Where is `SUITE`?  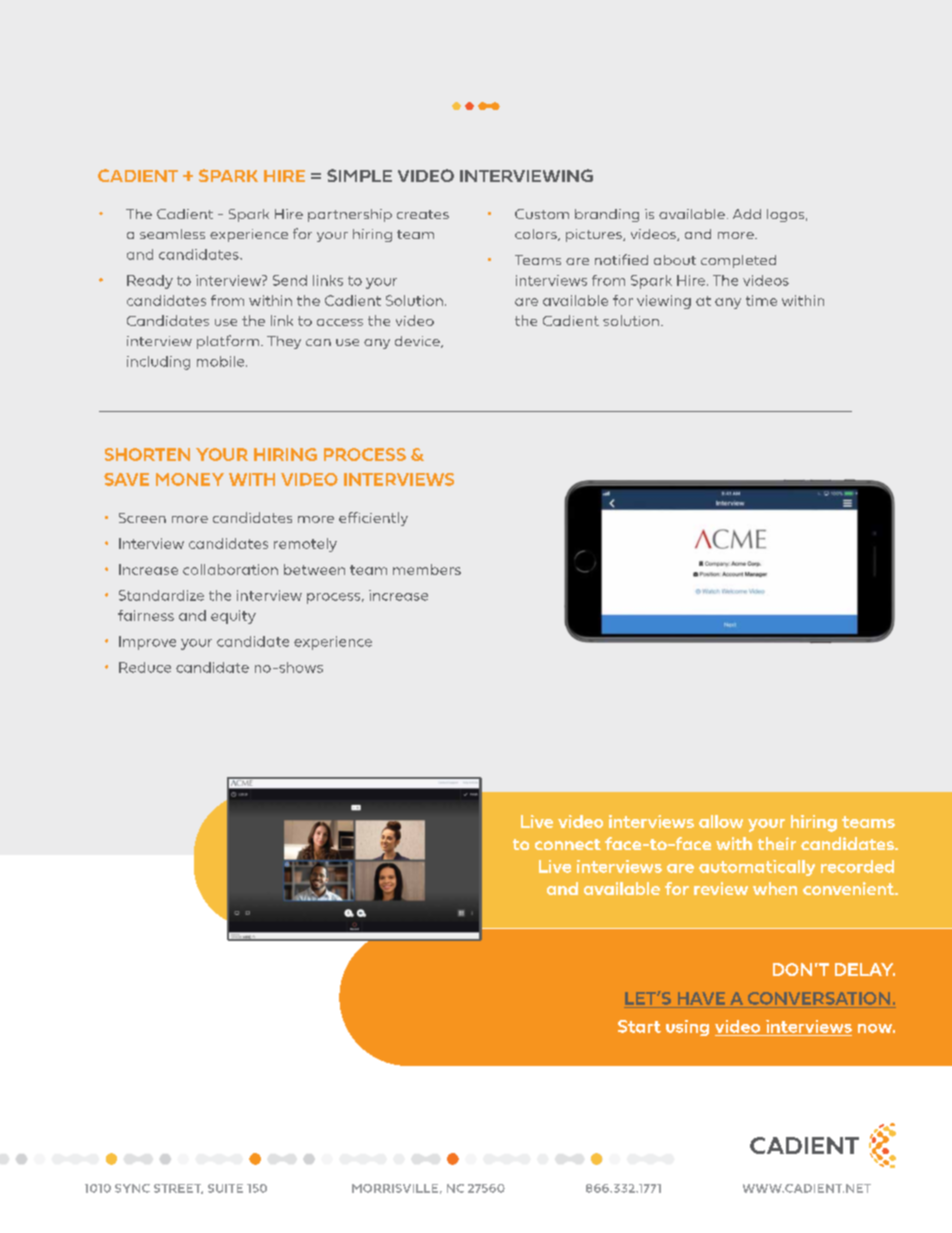 SUITE is located at coordinates (225, 1188).
